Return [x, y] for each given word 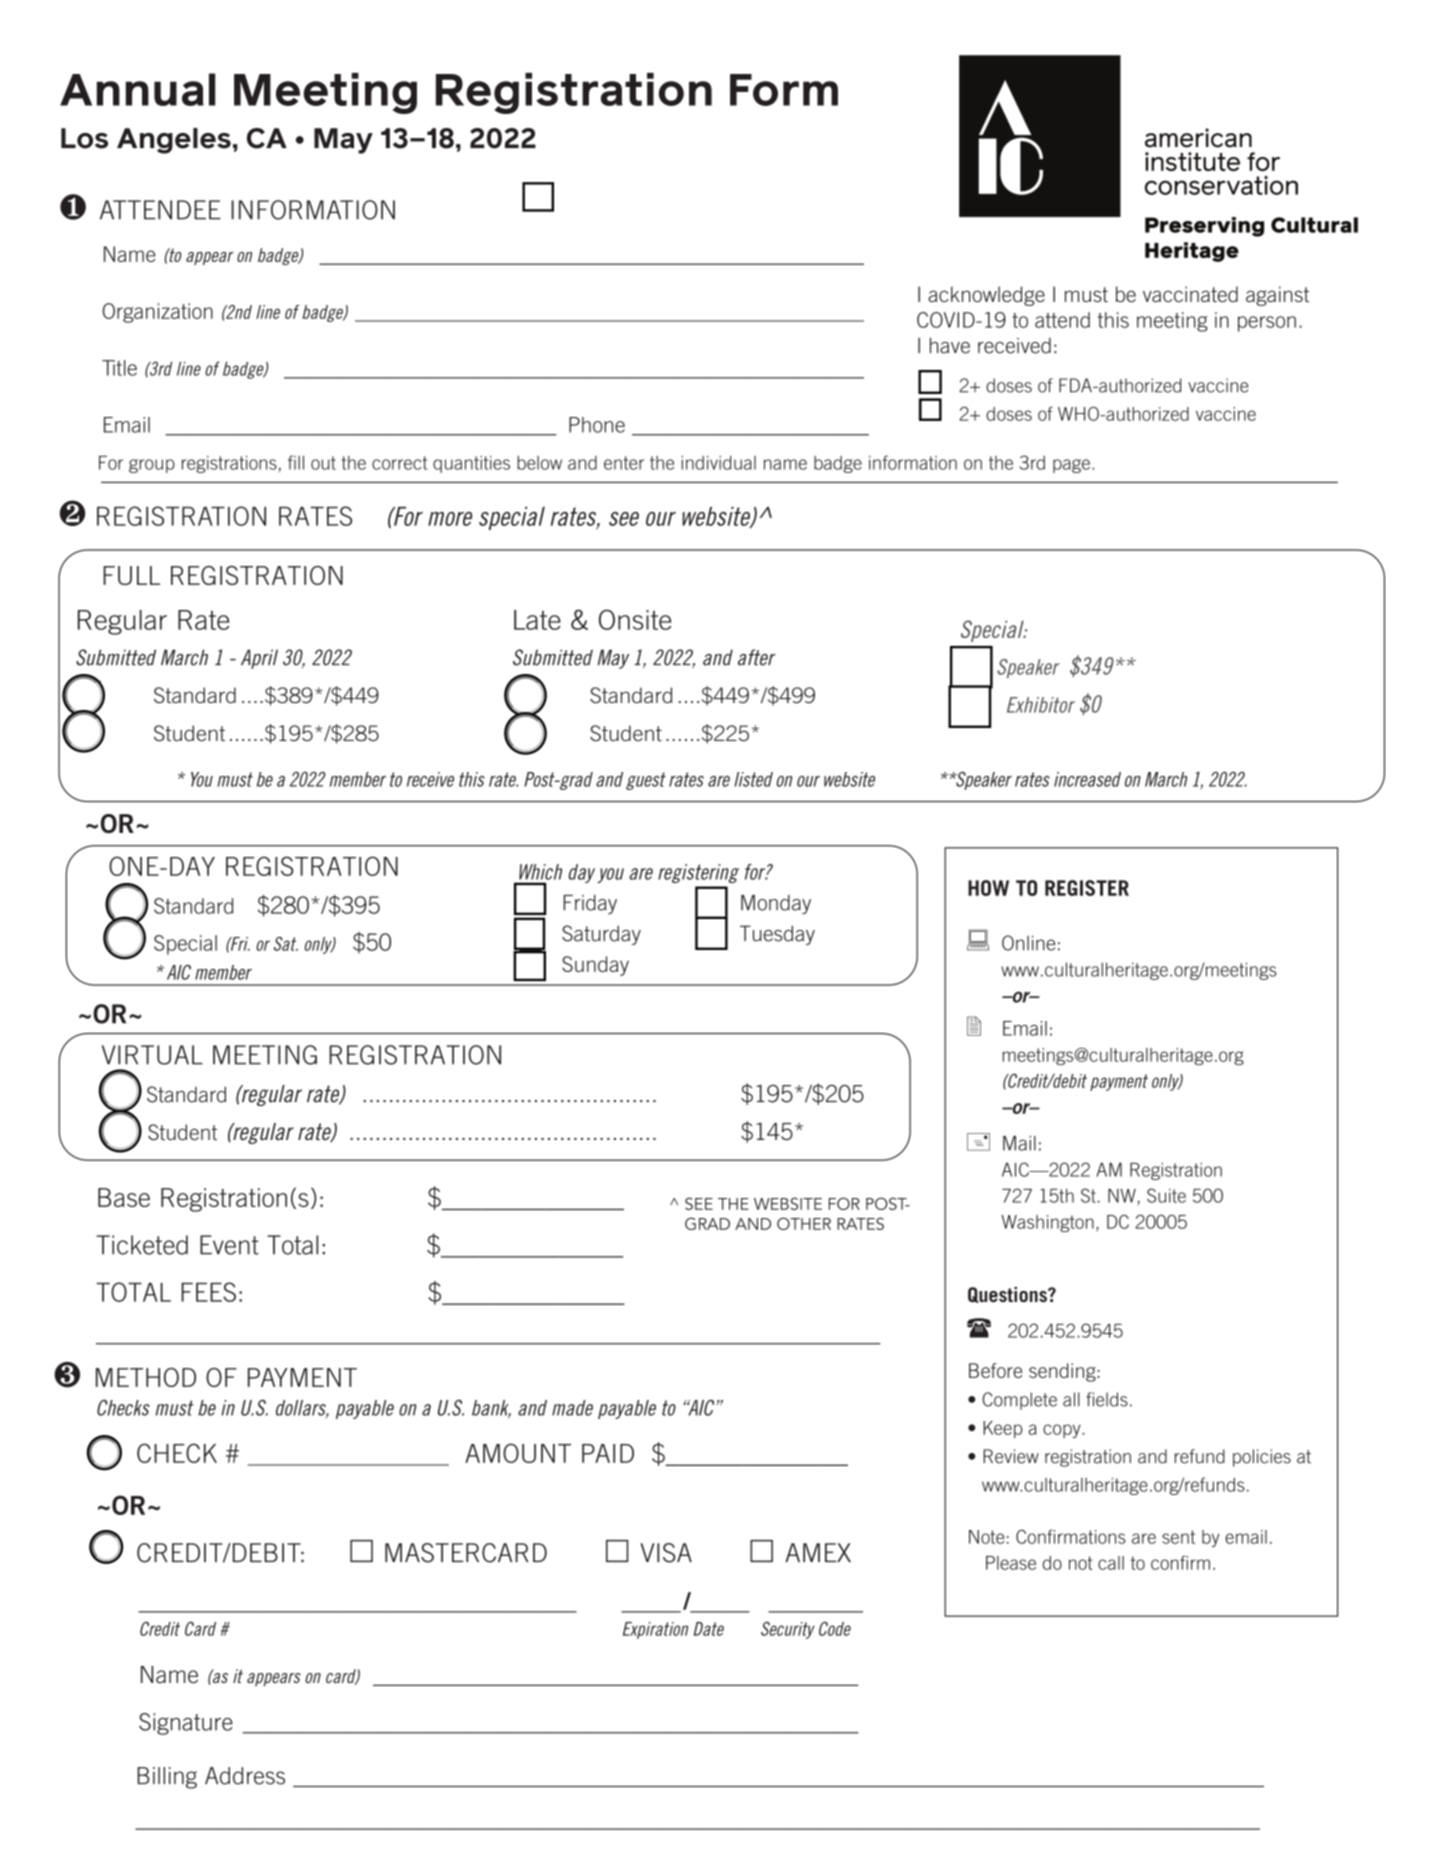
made [572, 1408]
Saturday [601, 935]
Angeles [174, 141]
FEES [208, 1292]
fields [1107, 1399]
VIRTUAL [152, 1055]
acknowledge [986, 296]
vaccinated [1190, 294]
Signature [186, 1724]
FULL [131, 575]
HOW [988, 888]
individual [718, 463]
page [1073, 466]
